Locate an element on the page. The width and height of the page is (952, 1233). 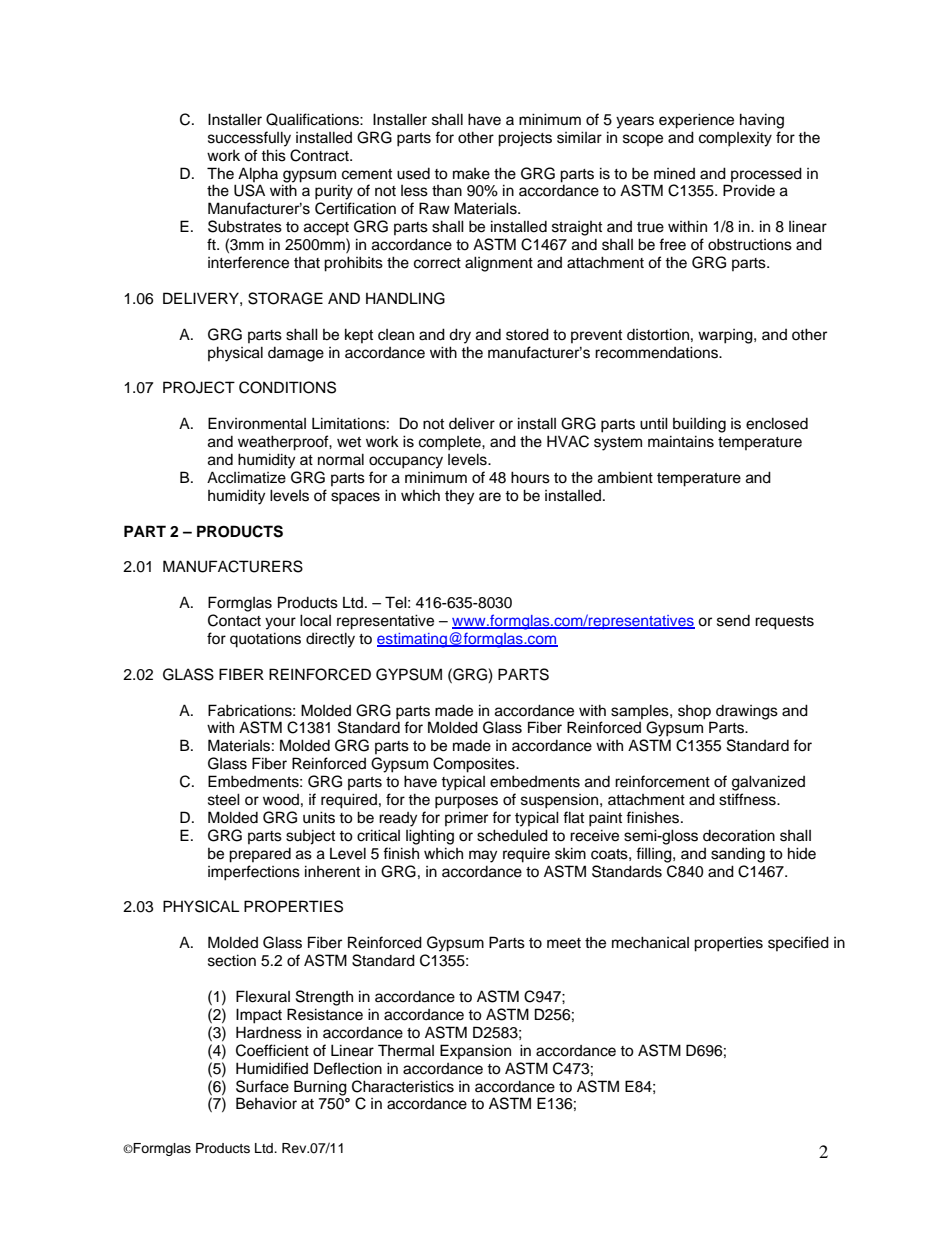
building is located at coordinates (699, 425).
